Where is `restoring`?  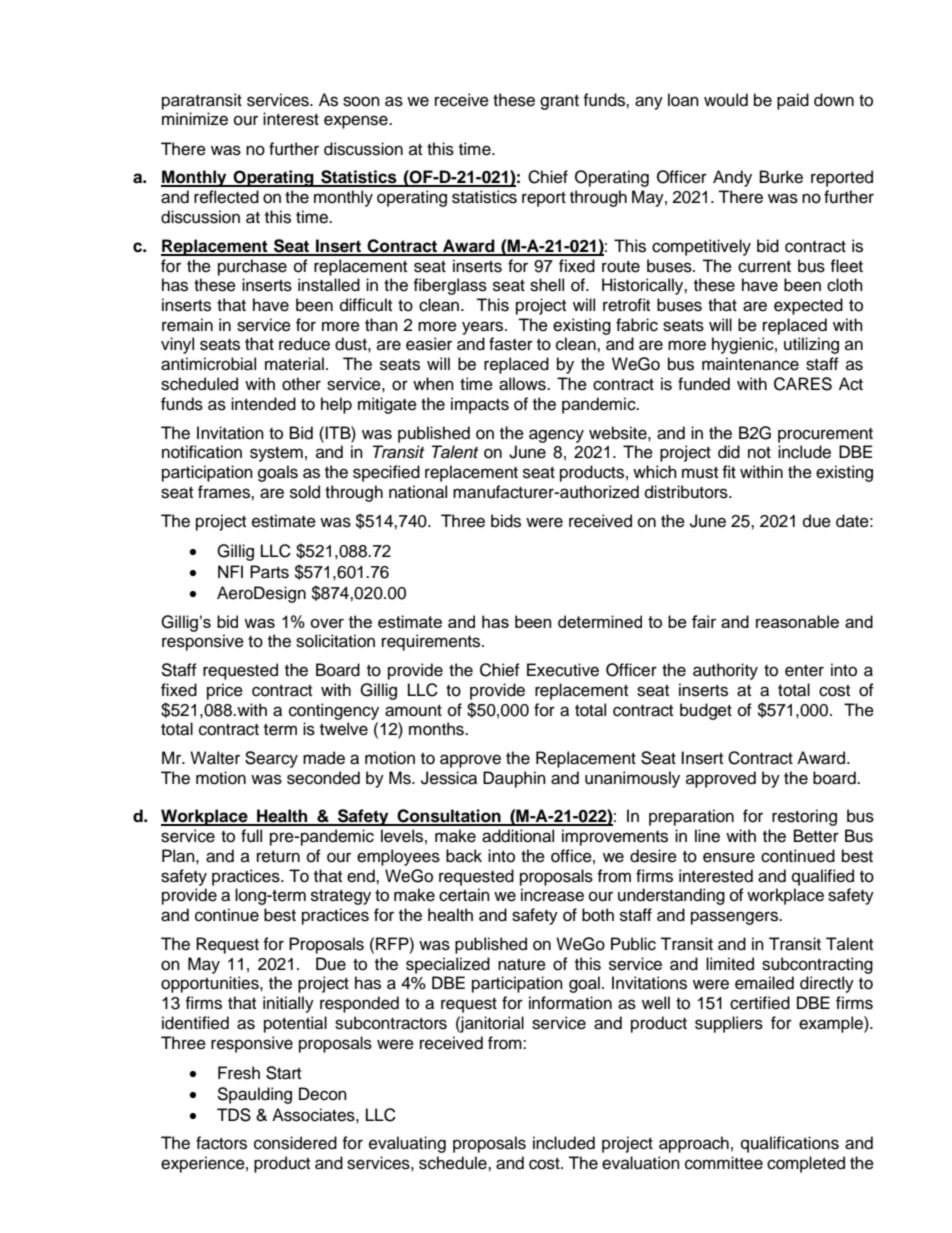
restoring is located at coordinates (804, 817).
